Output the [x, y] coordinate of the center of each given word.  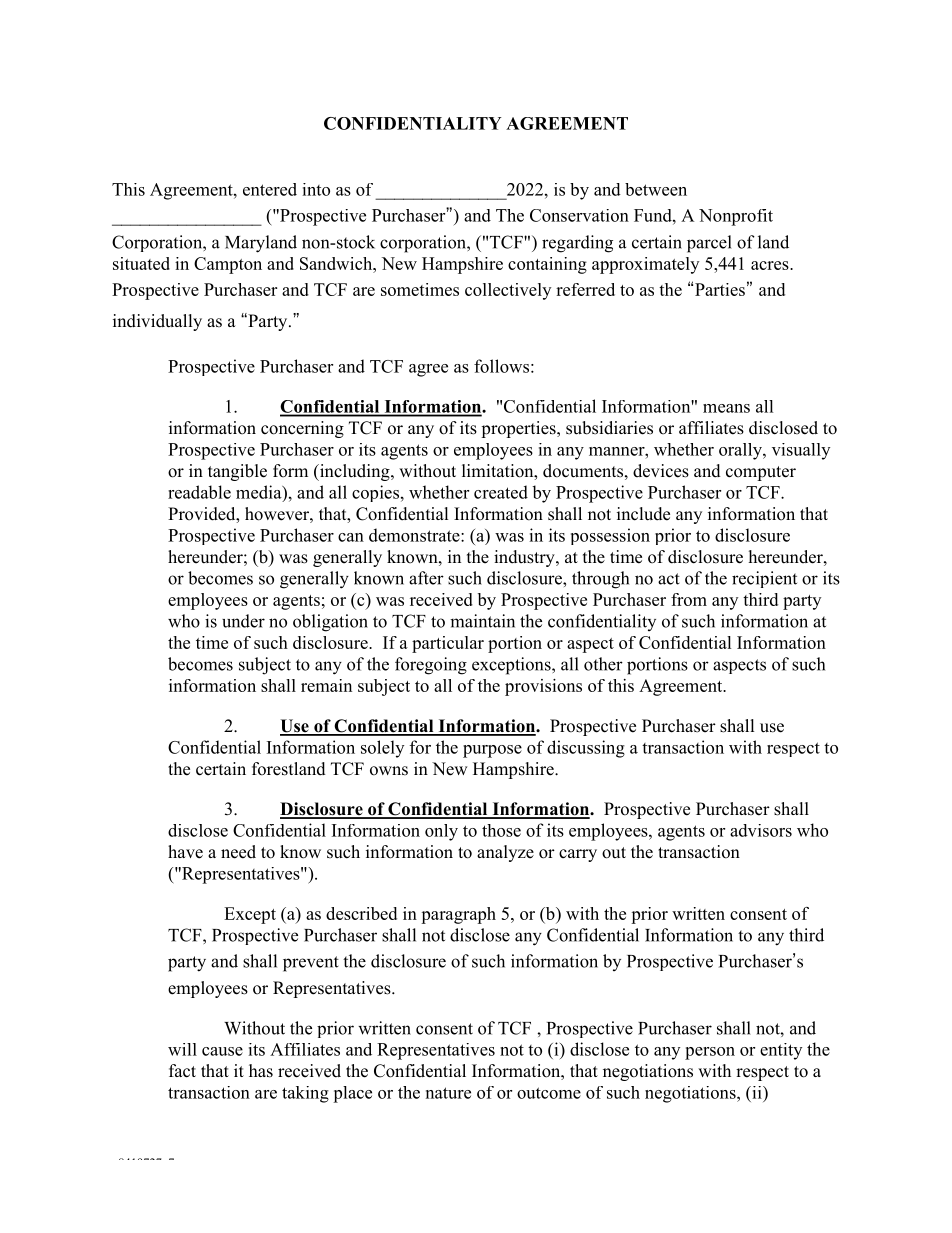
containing [547, 265]
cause [222, 1051]
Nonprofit [736, 217]
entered [270, 189]
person [710, 1053]
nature [448, 1093]
